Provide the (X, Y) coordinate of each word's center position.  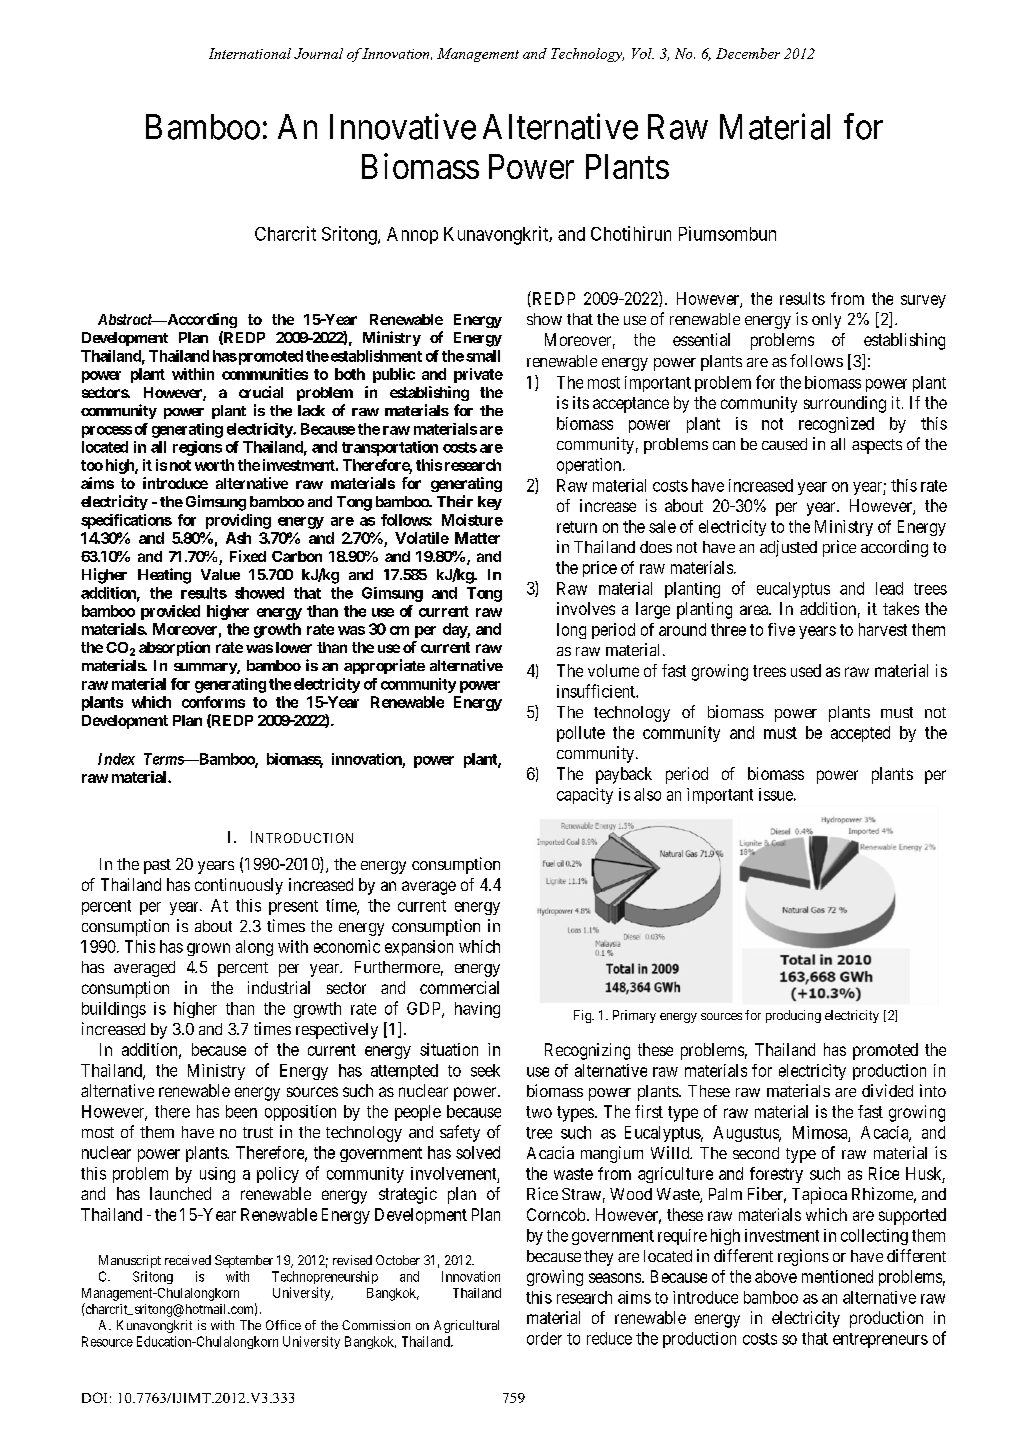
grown (208, 949)
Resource (107, 1341)
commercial (459, 987)
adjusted (788, 548)
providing (238, 521)
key (490, 503)
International (250, 53)
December (748, 53)
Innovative (403, 126)
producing (793, 1016)
